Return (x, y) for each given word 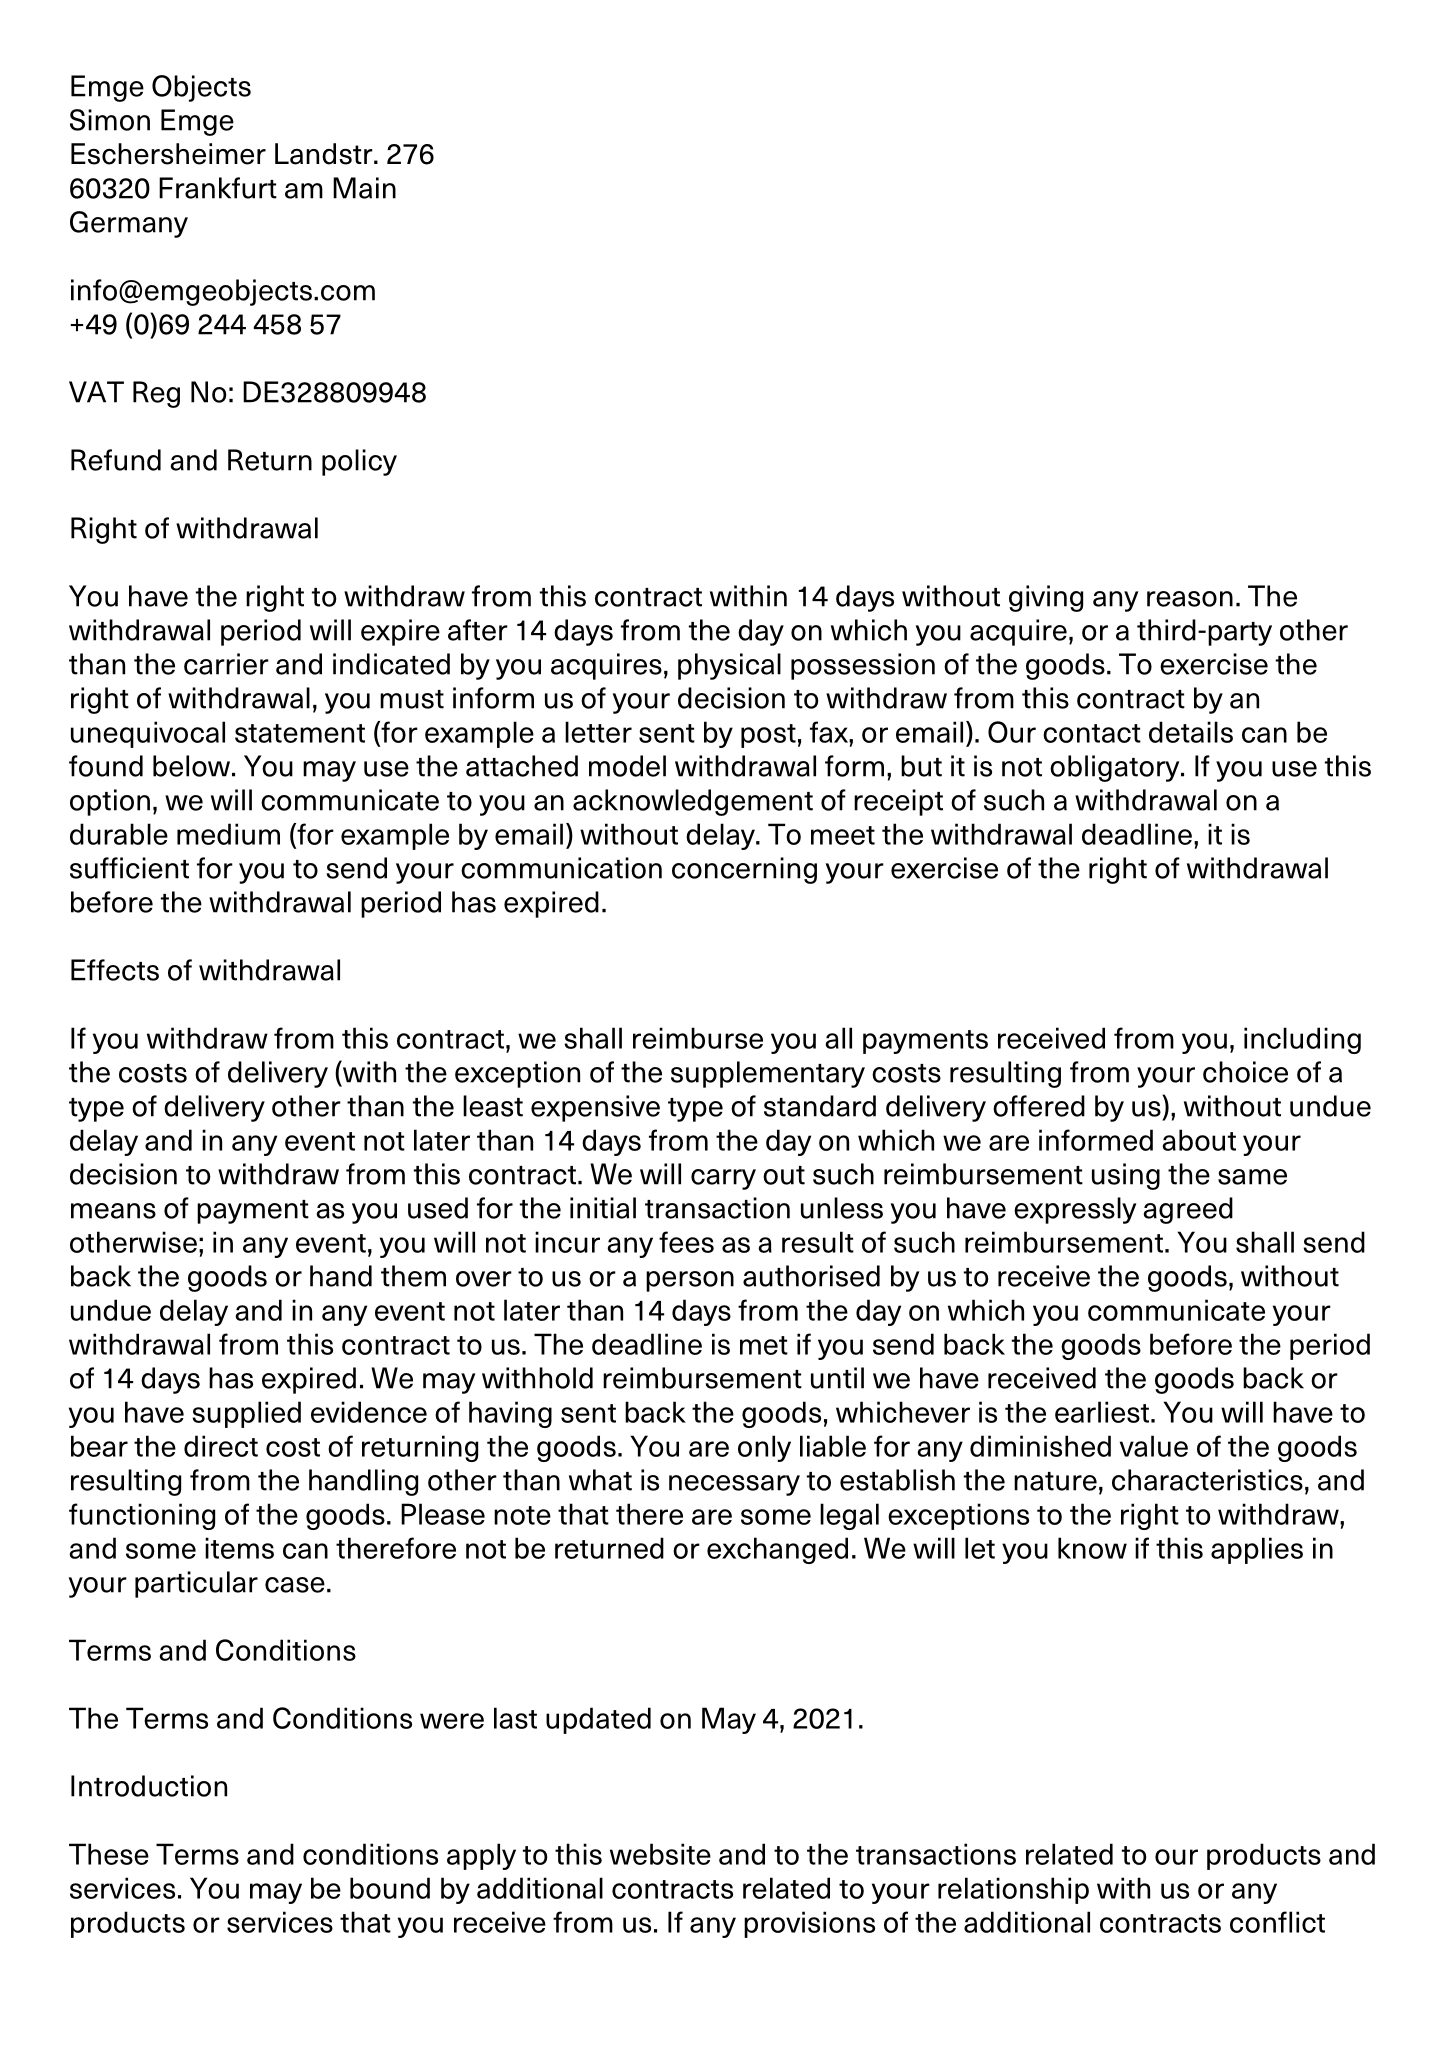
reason (1190, 599)
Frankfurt (218, 188)
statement (300, 733)
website (660, 1854)
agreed (1188, 1210)
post (768, 736)
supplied (247, 1414)
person (690, 1281)
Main (364, 188)
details (1191, 732)
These (109, 1854)
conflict (1277, 1922)
